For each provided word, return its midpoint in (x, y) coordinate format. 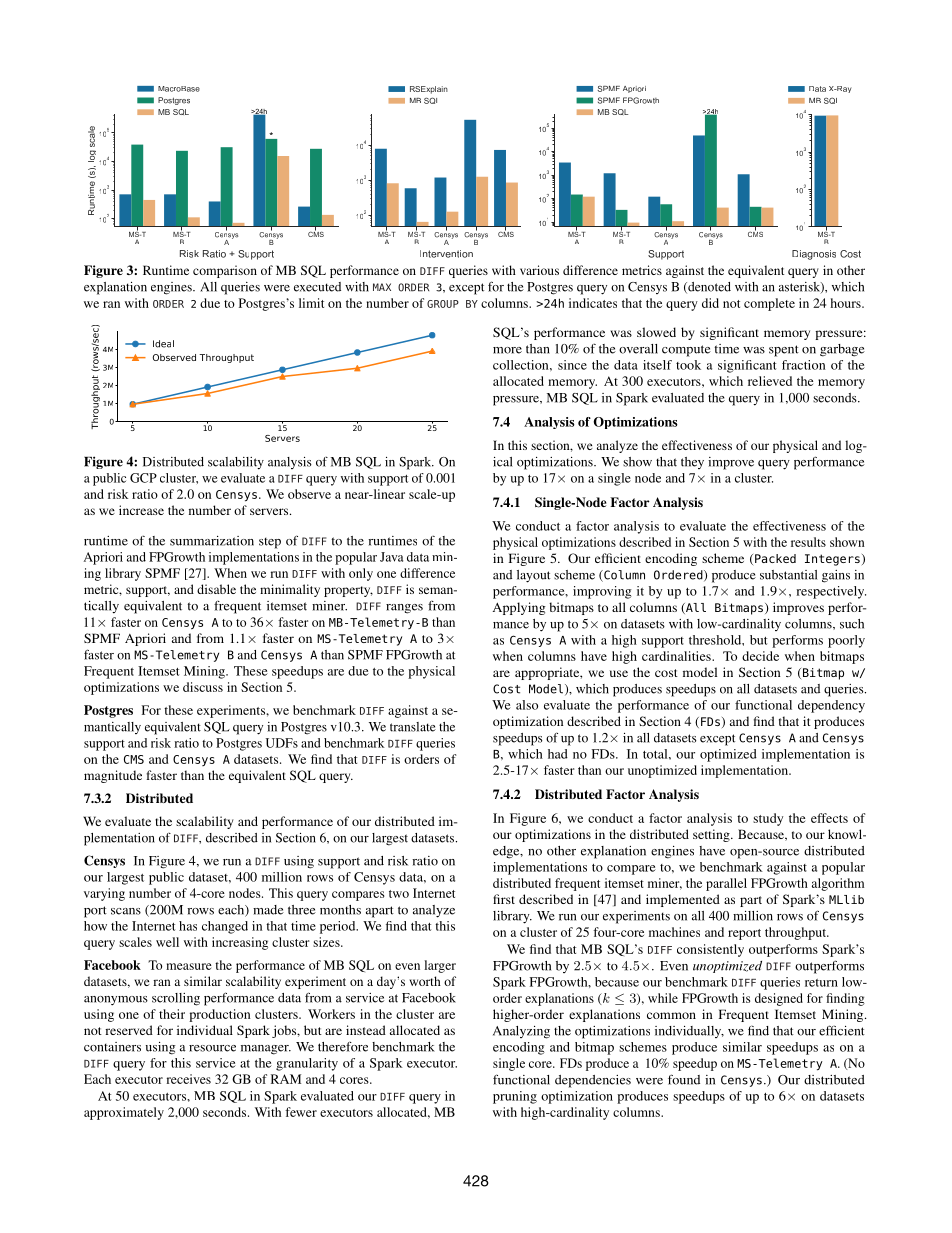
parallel (726, 884)
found (684, 1079)
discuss (203, 687)
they (692, 463)
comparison (225, 271)
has (188, 926)
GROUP (443, 304)
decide (760, 656)
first (504, 899)
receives (188, 1079)
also (527, 705)
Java (391, 557)
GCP (143, 478)
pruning (515, 1097)
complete (769, 304)
